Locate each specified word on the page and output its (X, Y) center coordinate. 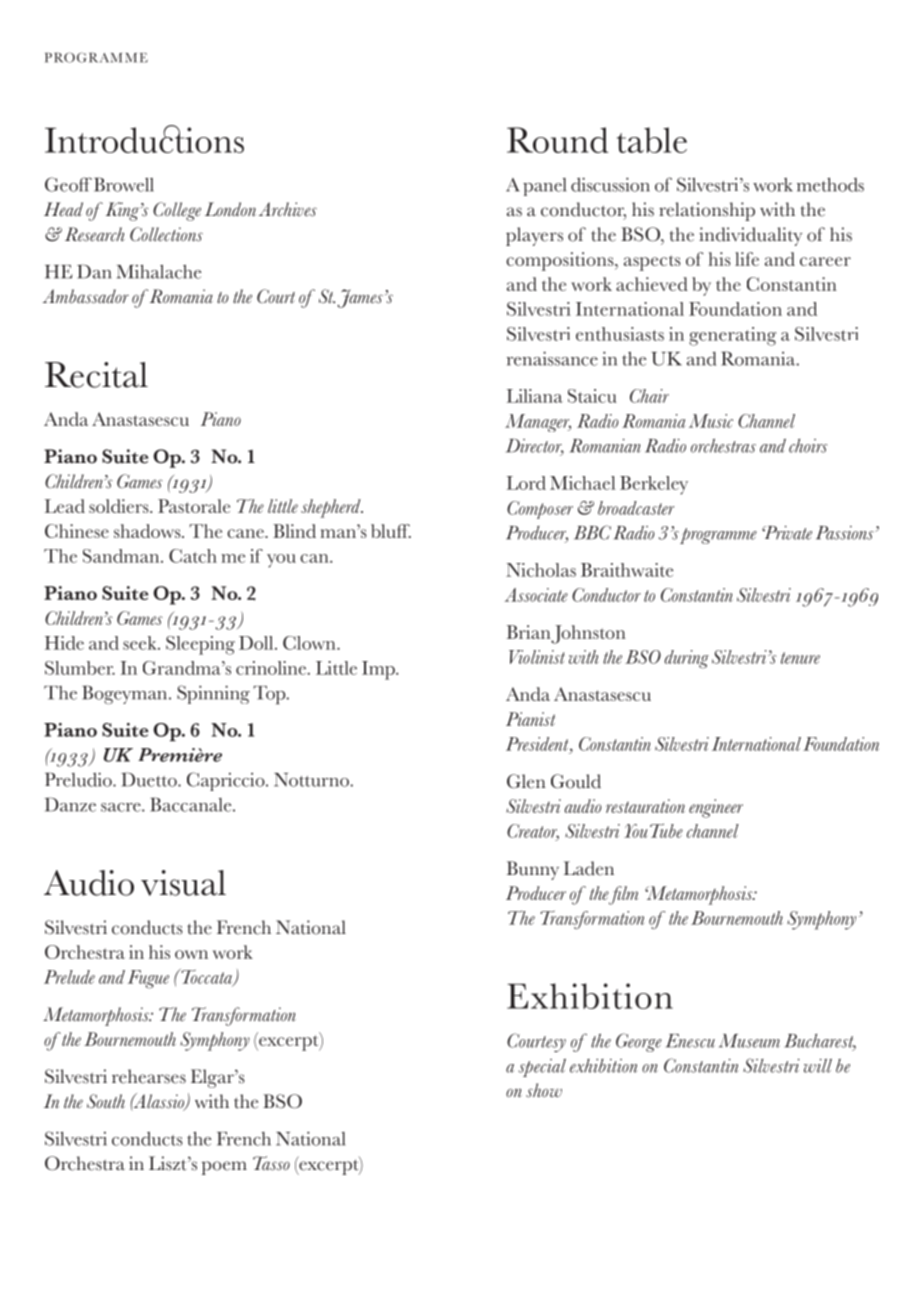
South (106, 1101)
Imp (379, 670)
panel (544, 187)
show (544, 1090)
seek (141, 643)
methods (830, 184)
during (686, 659)
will (818, 1065)
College (177, 211)
